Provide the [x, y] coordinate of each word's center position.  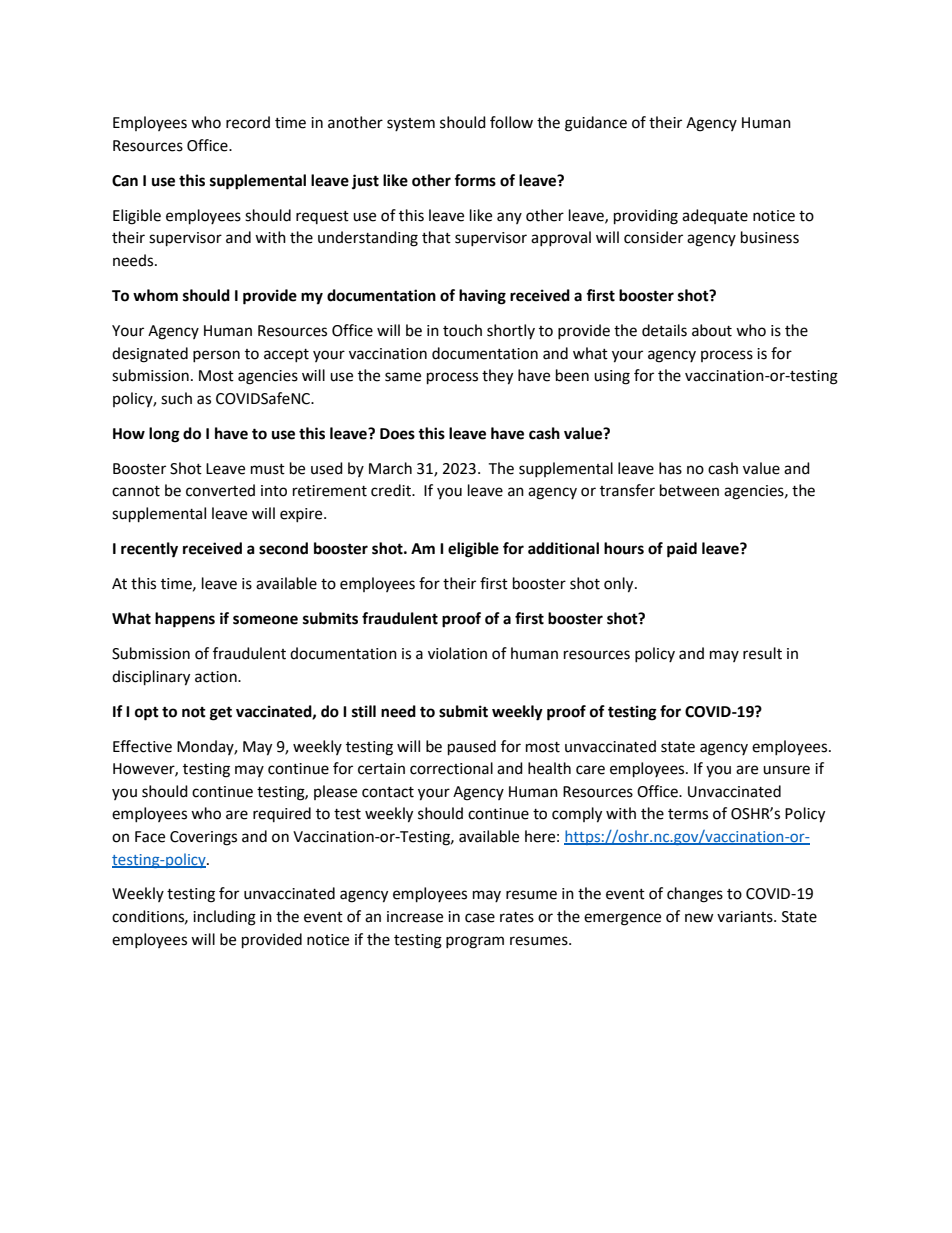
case [480, 918]
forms [475, 180]
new [699, 918]
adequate [715, 216]
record [248, 122]
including [224, 918]
